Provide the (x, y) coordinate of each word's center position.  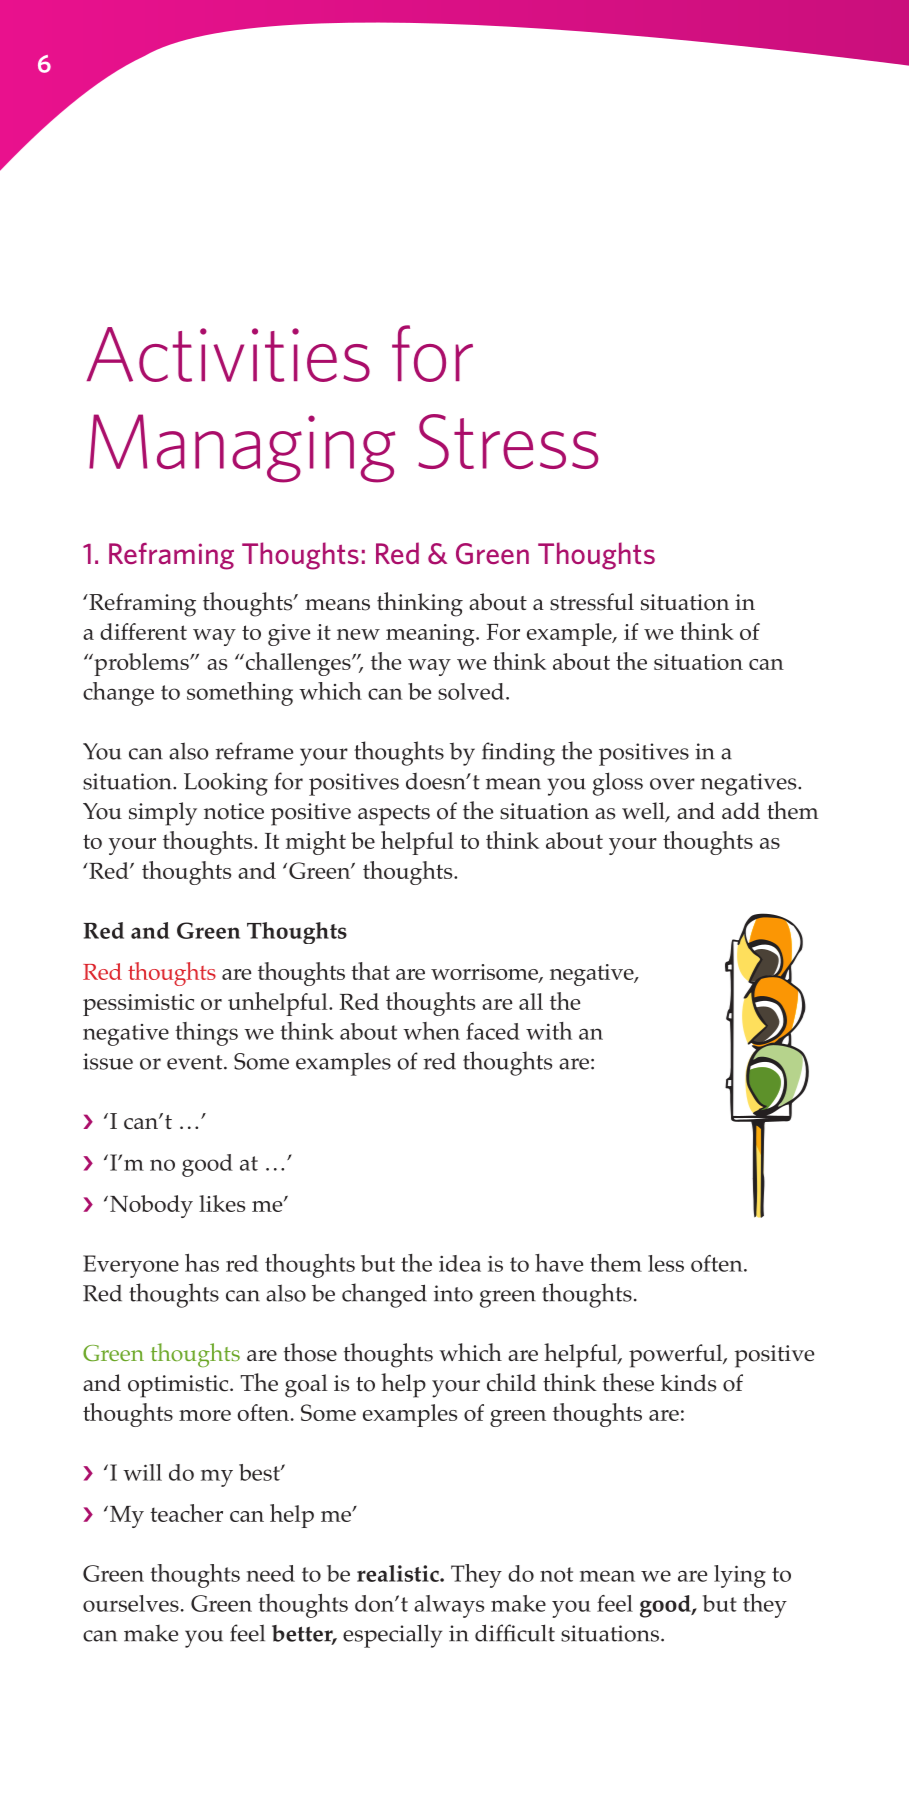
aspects (394, 815)
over (672, 784)
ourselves (131, 1603)
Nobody (151, 1206)
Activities (228, 354)
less (666, 1263)
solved (472, 691)
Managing (242, 448)
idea (460, 1263)
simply (163, 814)
